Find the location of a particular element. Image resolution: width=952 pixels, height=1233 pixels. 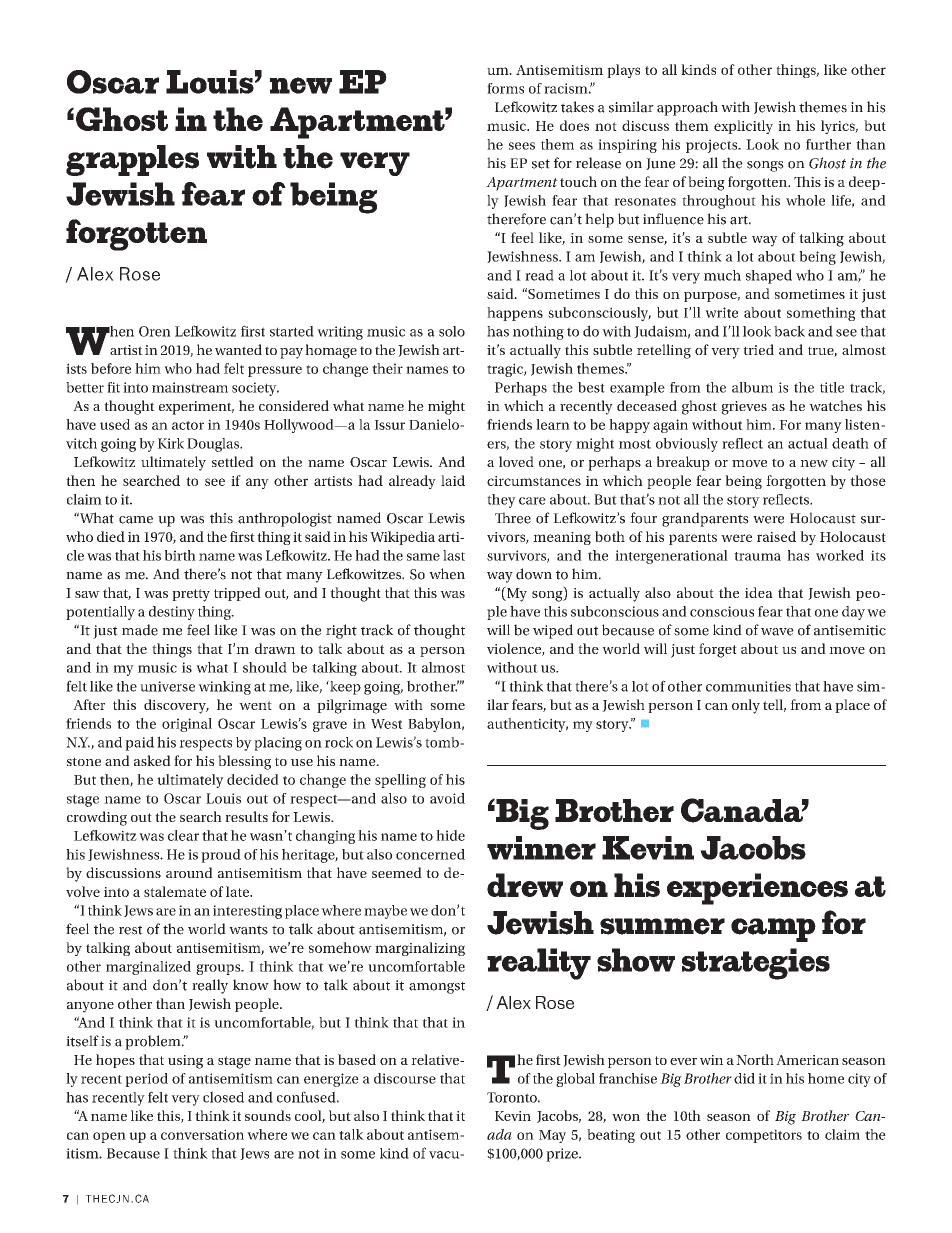

period is located at coordinates (146, 1080).
